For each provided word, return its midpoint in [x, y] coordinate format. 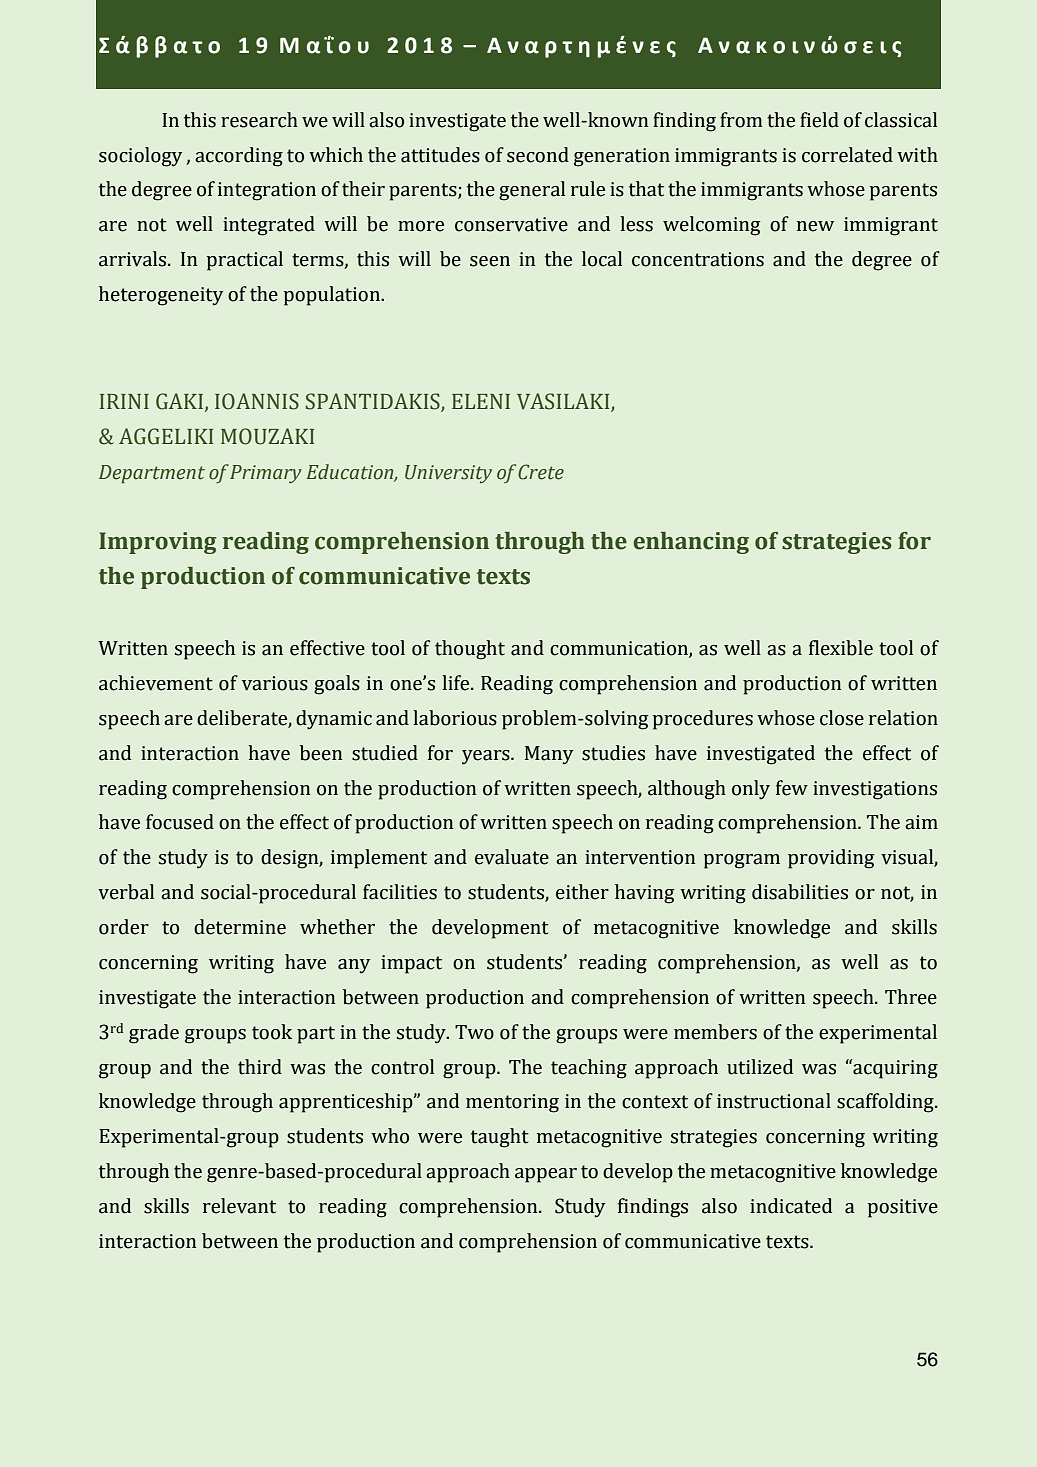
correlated [847, 155]
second [538, 155]
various [275, 683]
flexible [841, 648]
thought [470, 650]
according [239, 157]
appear [546, 1175]
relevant [239, 1206]
